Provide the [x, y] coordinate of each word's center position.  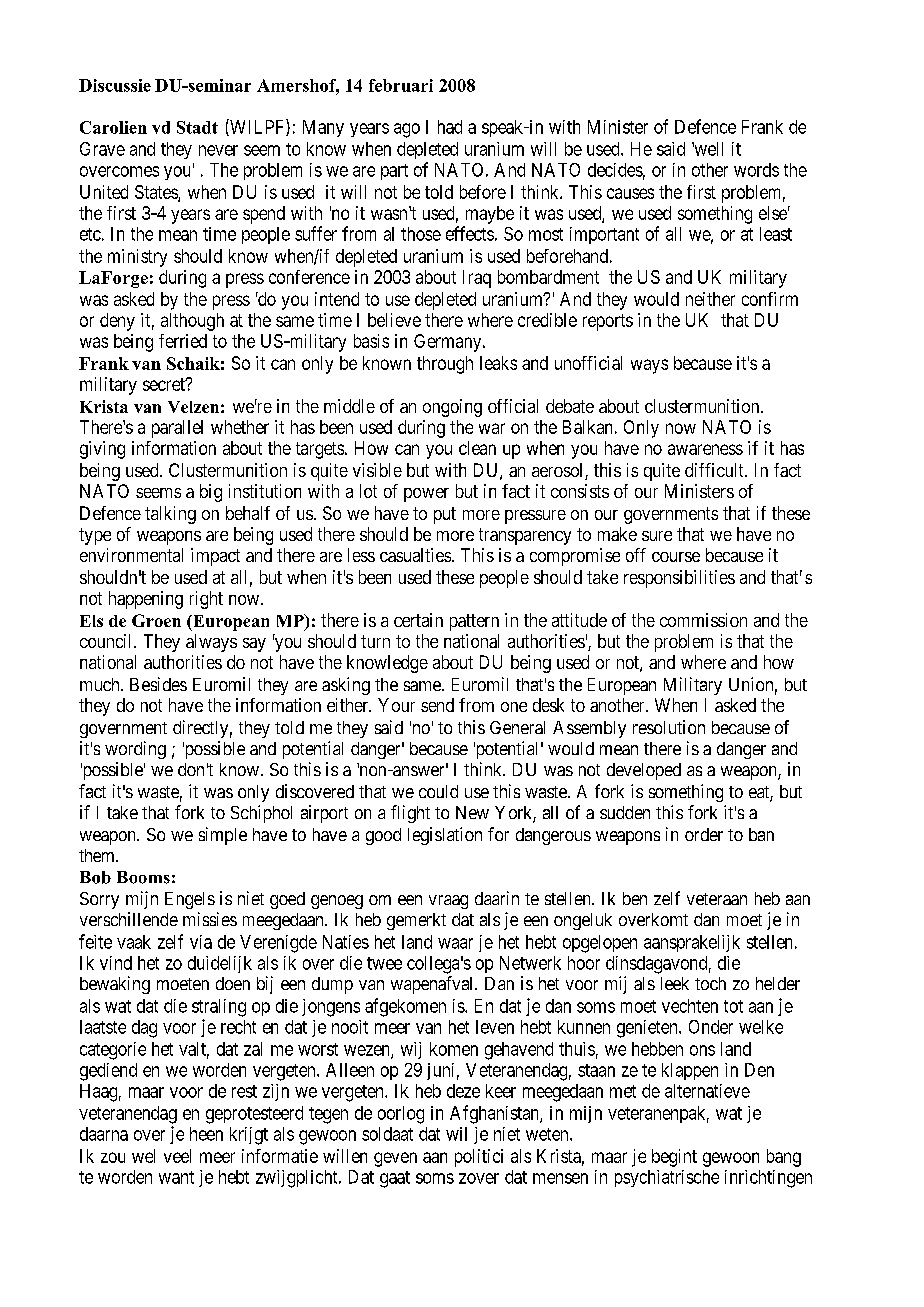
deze [463, 1091]
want [176, 1177]
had [450, 127]
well [707, 149]
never [218, 150]
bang [784, 1158]
